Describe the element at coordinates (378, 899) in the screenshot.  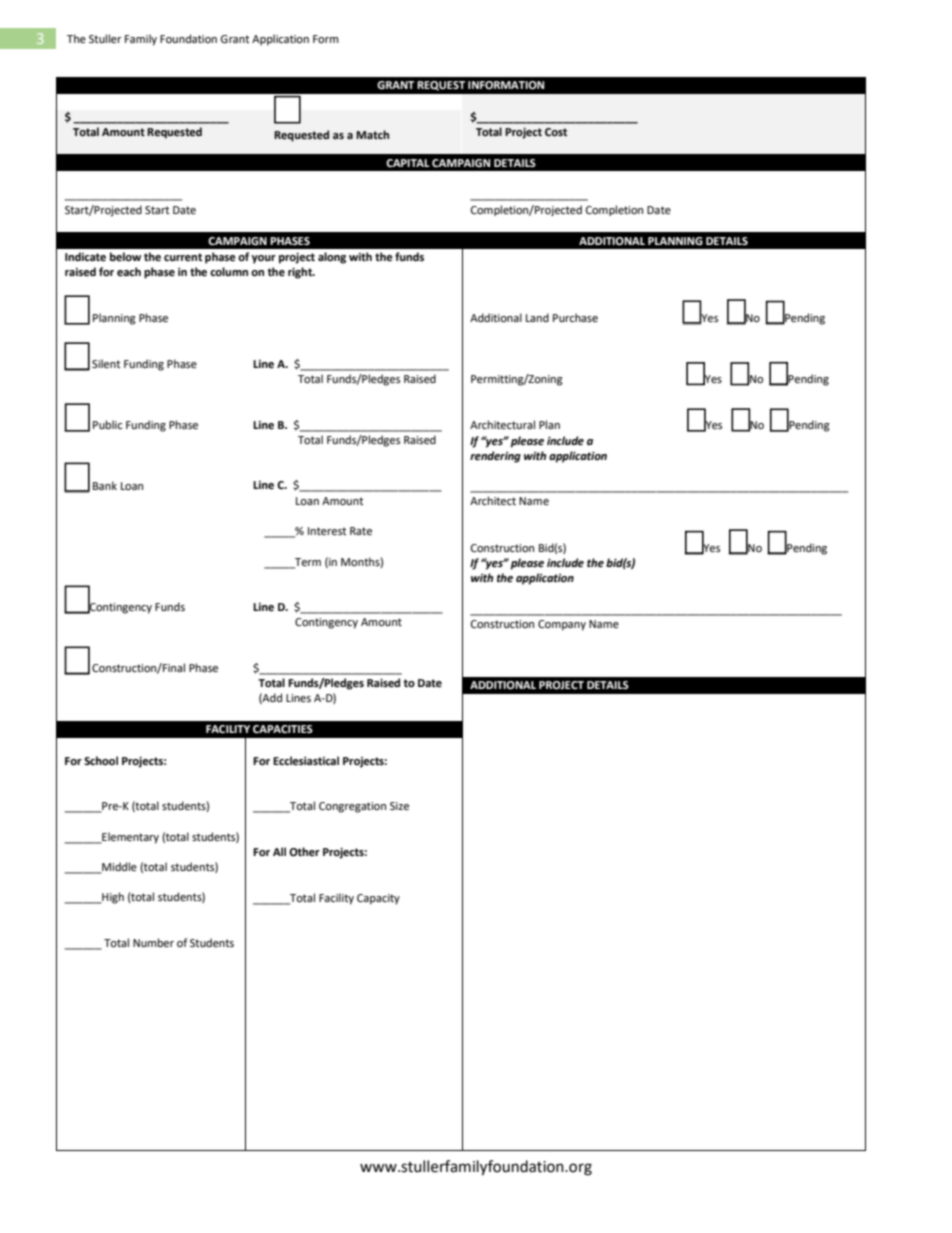
I see `Capacity` at that location.
